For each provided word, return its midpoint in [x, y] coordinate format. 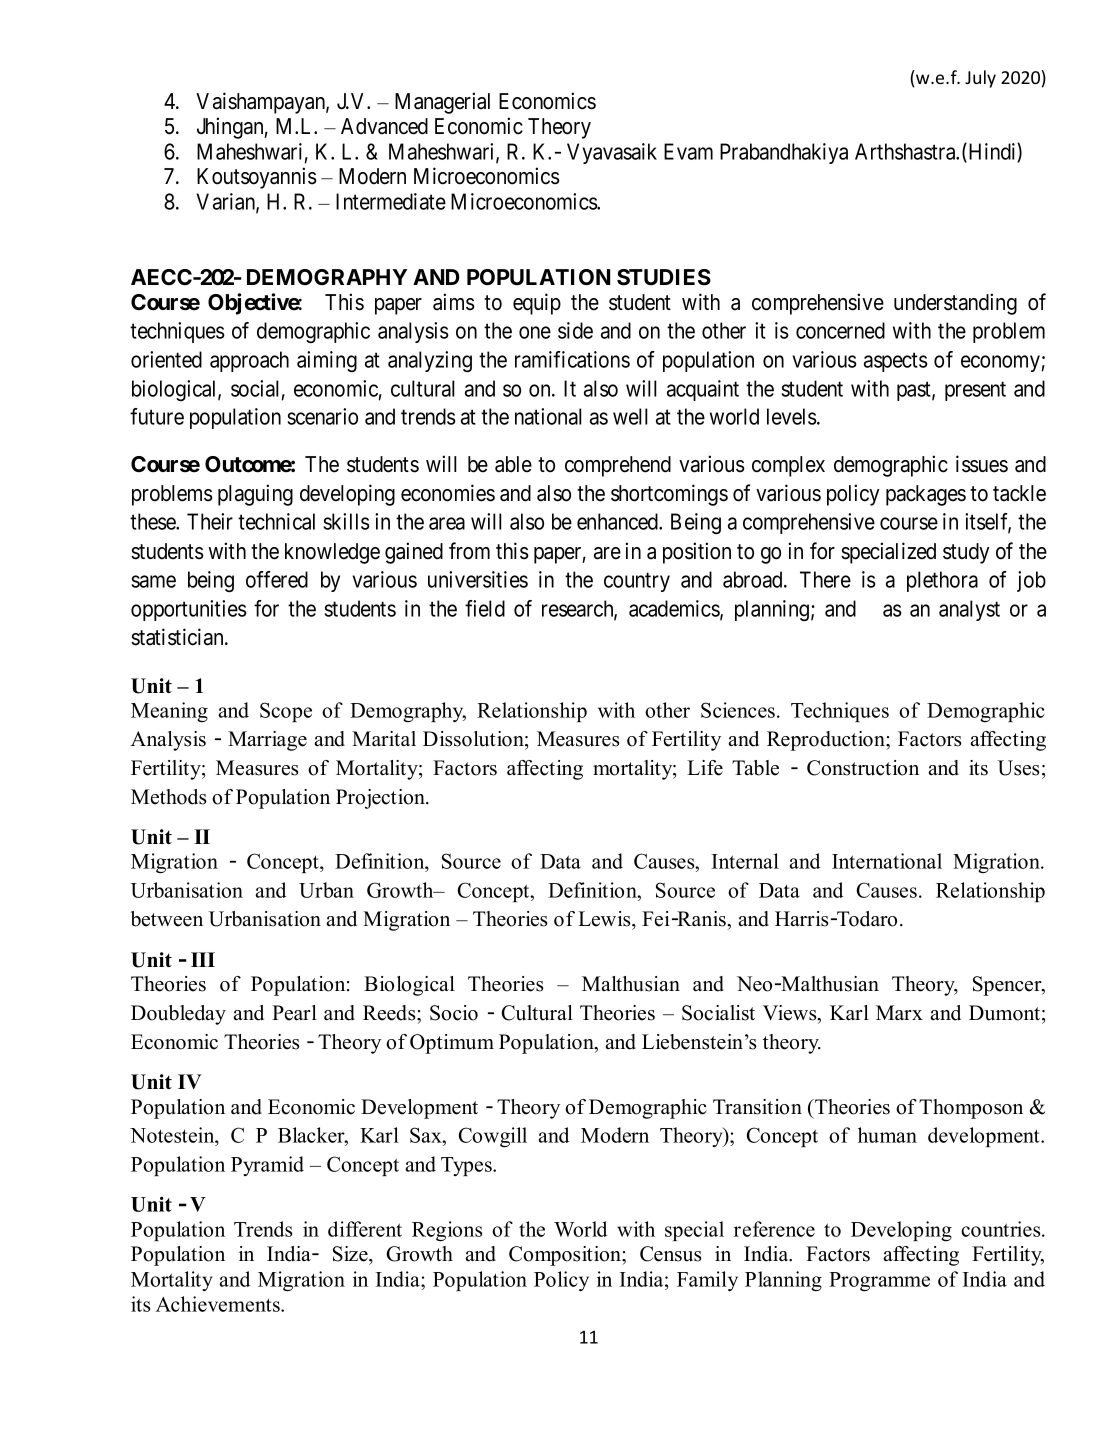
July [980, 79]
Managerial [442, 103]
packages [926, 495]
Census [671, 1254]
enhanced [619, 521]
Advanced [384, 126]
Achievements [219, 1304]
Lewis [605, 919]
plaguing [255, 495]
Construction [863, 768]
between [167, 919]
